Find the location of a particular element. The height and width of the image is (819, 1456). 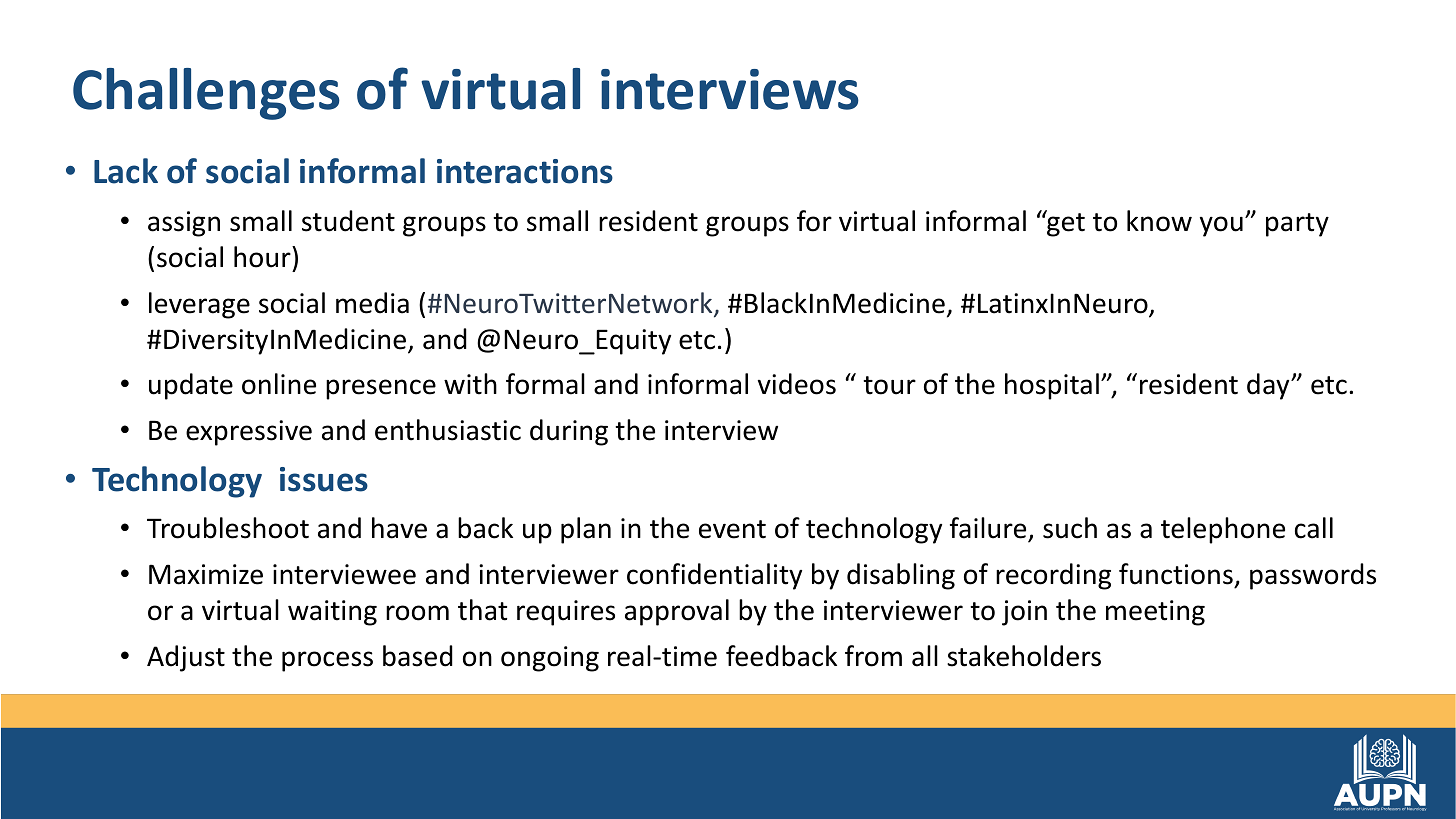

have is located at coordinates (399, 528).
